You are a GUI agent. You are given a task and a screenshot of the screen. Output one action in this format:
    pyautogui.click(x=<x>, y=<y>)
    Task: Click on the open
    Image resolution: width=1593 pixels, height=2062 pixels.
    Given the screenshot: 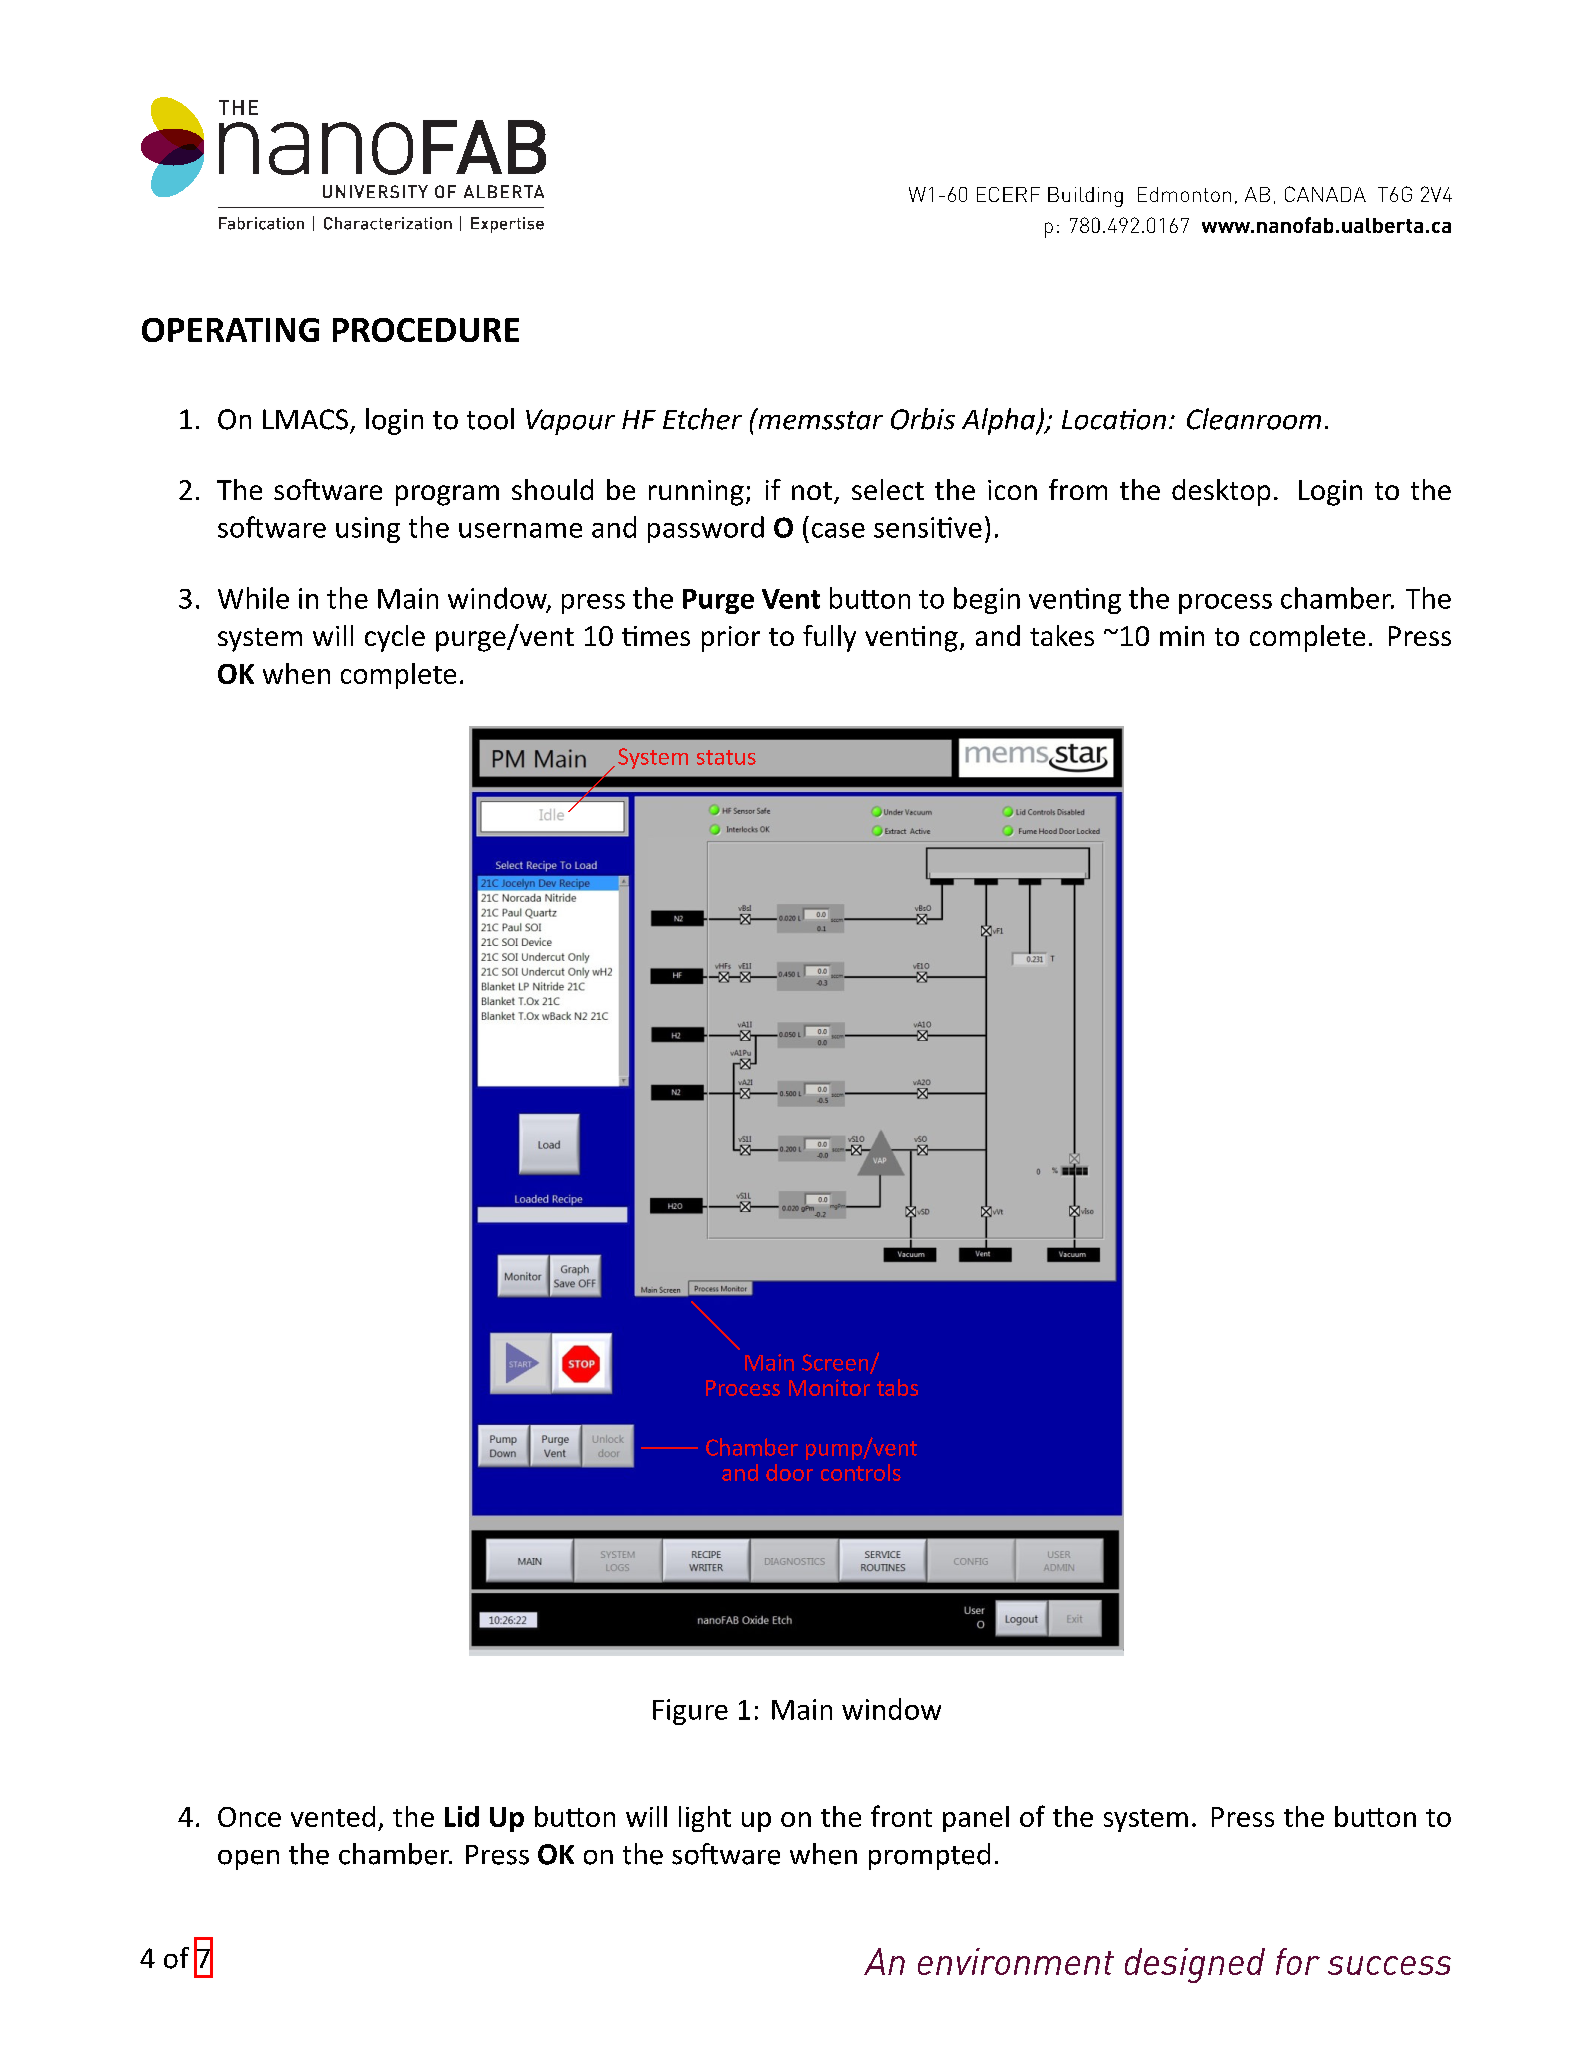 What is the action you would take?
    pyautogui.click(x=248, y=1860)
